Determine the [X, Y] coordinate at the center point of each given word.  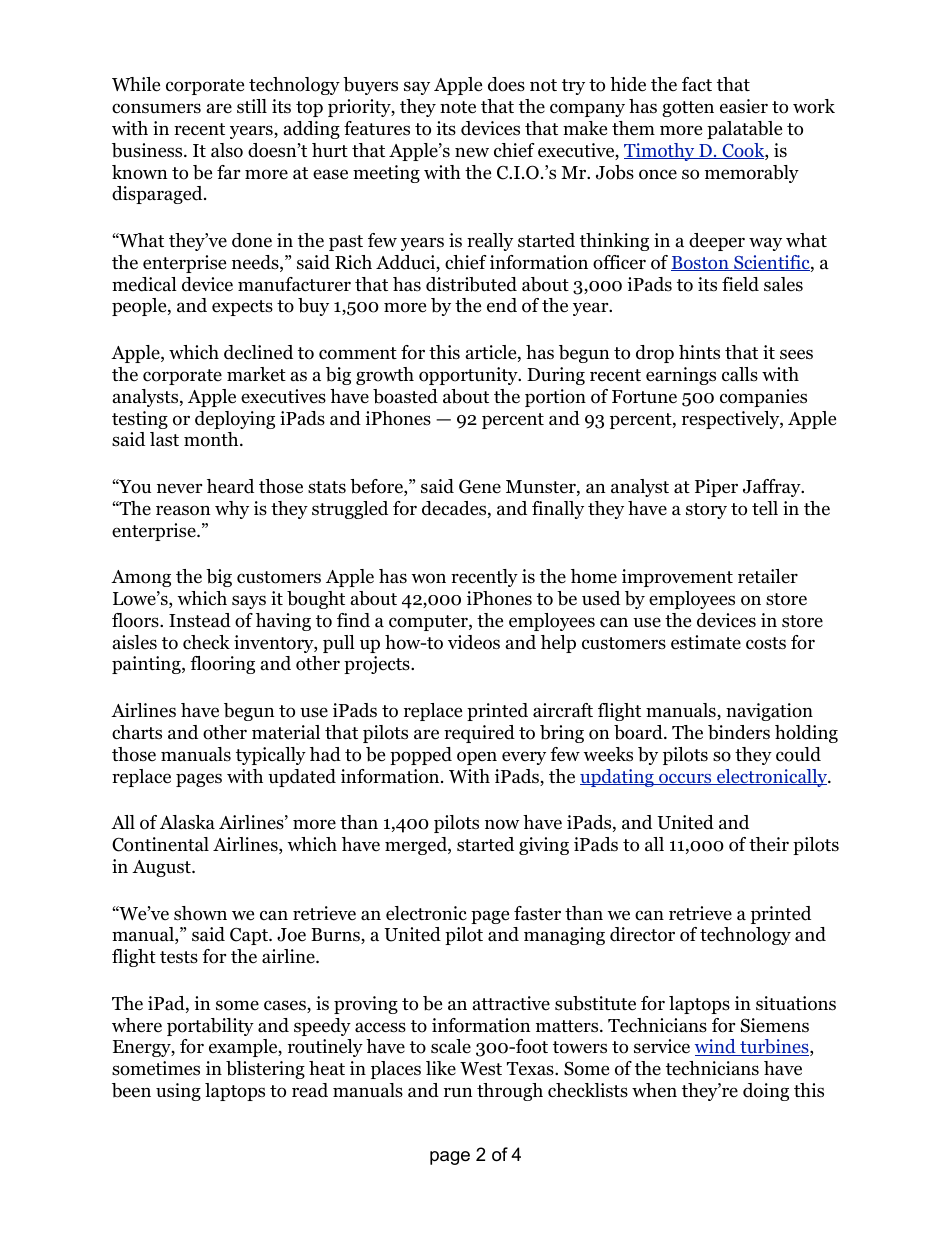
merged [417, 846]
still [252, 106]
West [481, 1069]
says [249, 602]
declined [258, 352]
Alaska [187, 822]
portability [210, 1027]
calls [740, 374]
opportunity [469, 376]
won [428, 578]
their [769, 844]
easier [744, 106]
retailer [768, 576]
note [458, 107]
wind [716, 1047]
